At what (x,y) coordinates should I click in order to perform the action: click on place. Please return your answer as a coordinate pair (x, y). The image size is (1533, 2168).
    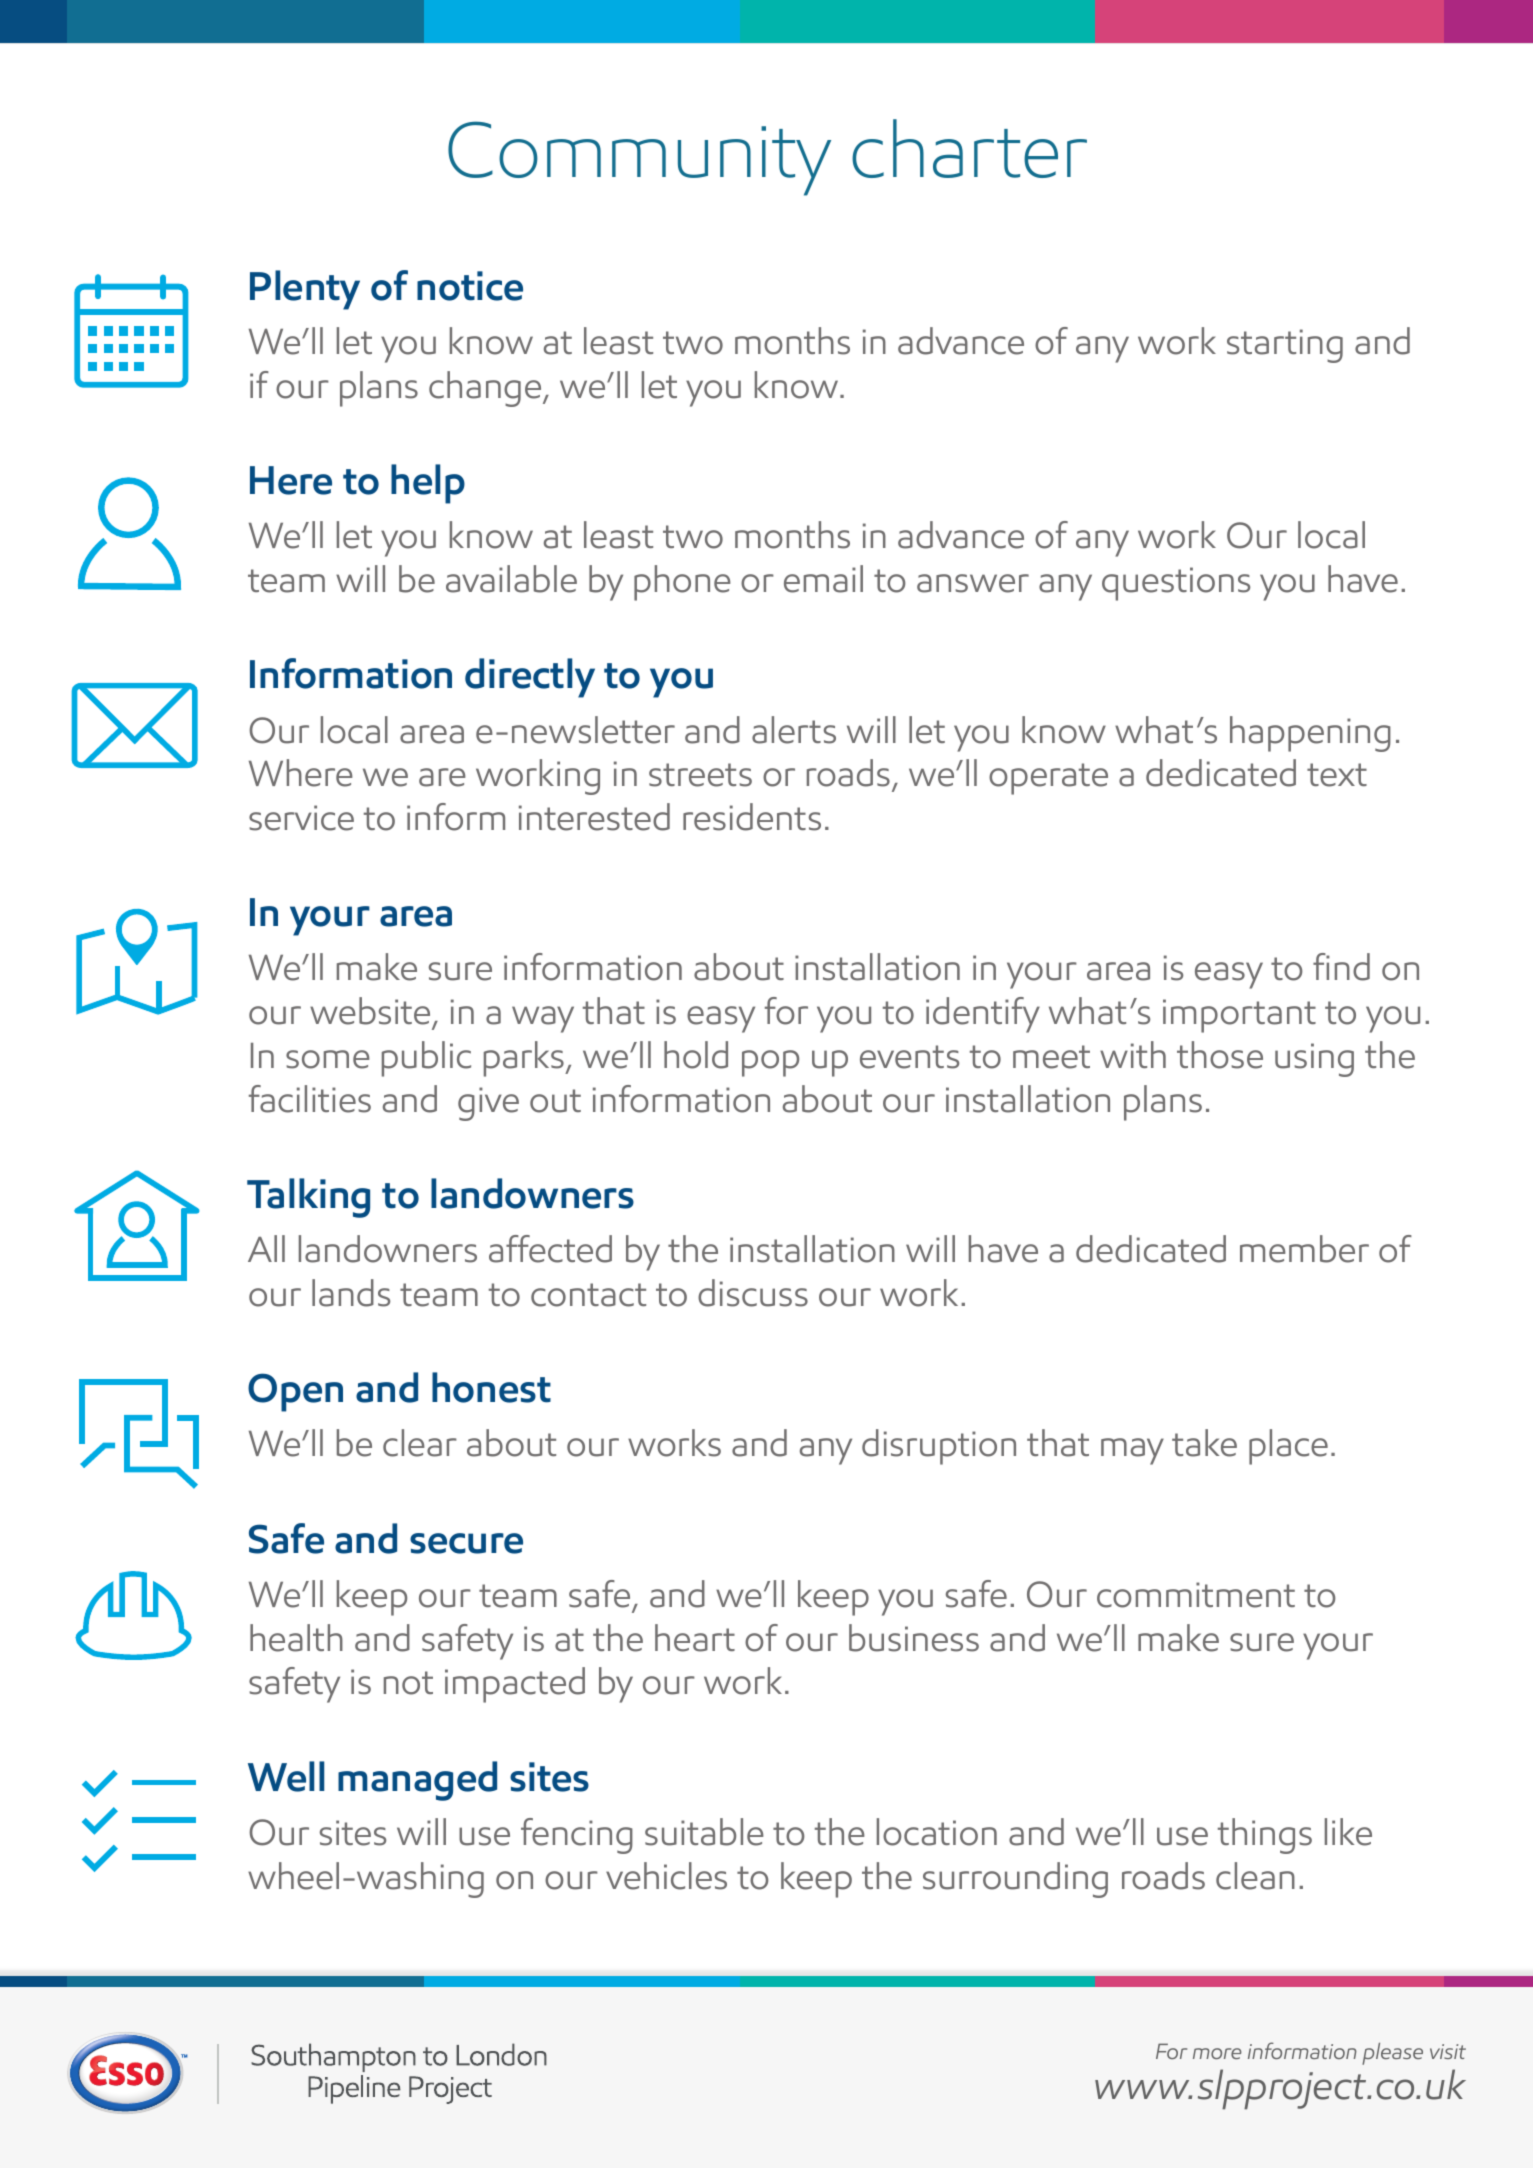
    Looking at the image, I should click on (1288, 1447).
